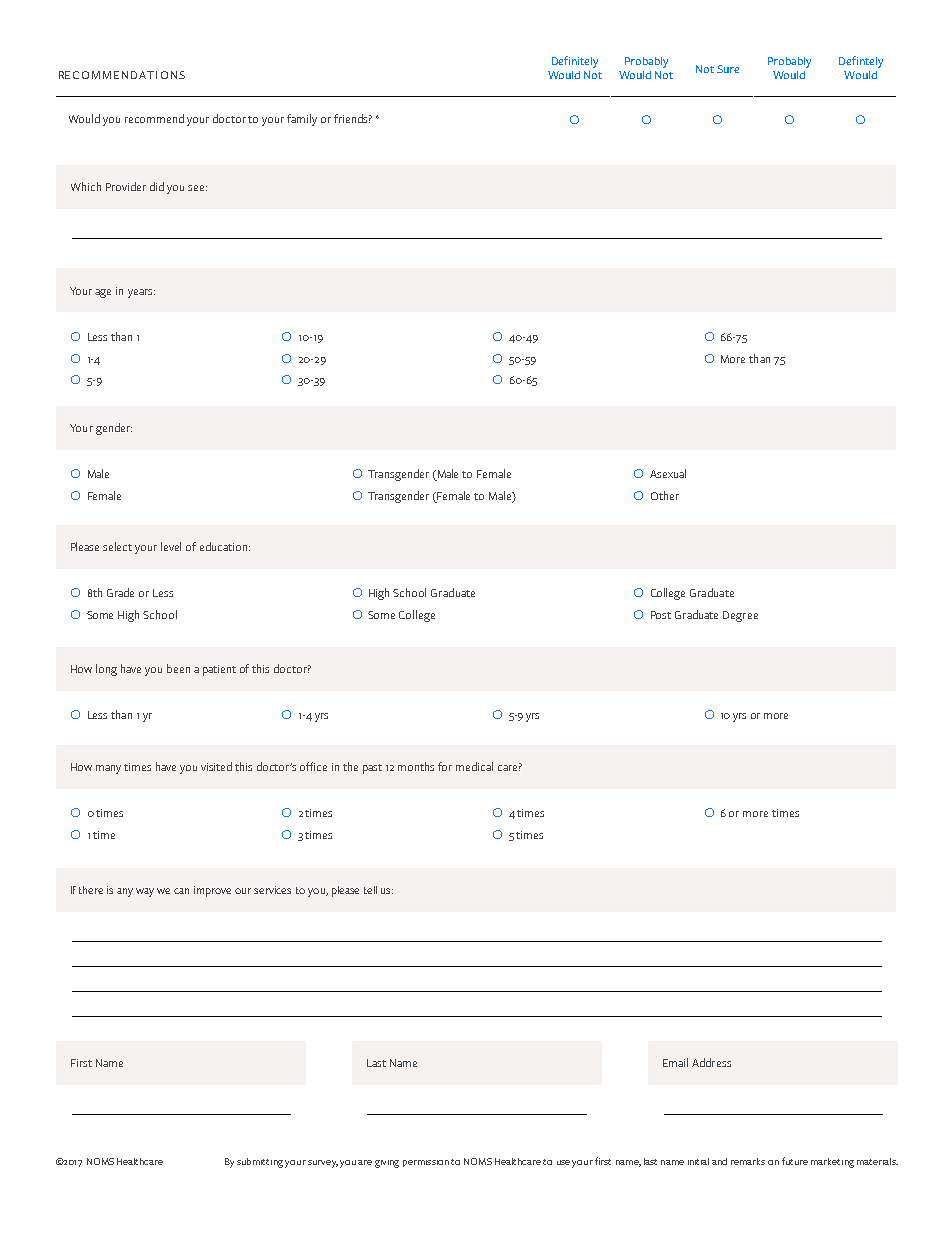 The width and height of the screenshot is (952, 1233). Describe the element at coordinates (728, 69) in the screenshot. I see `Sure` at that location.
